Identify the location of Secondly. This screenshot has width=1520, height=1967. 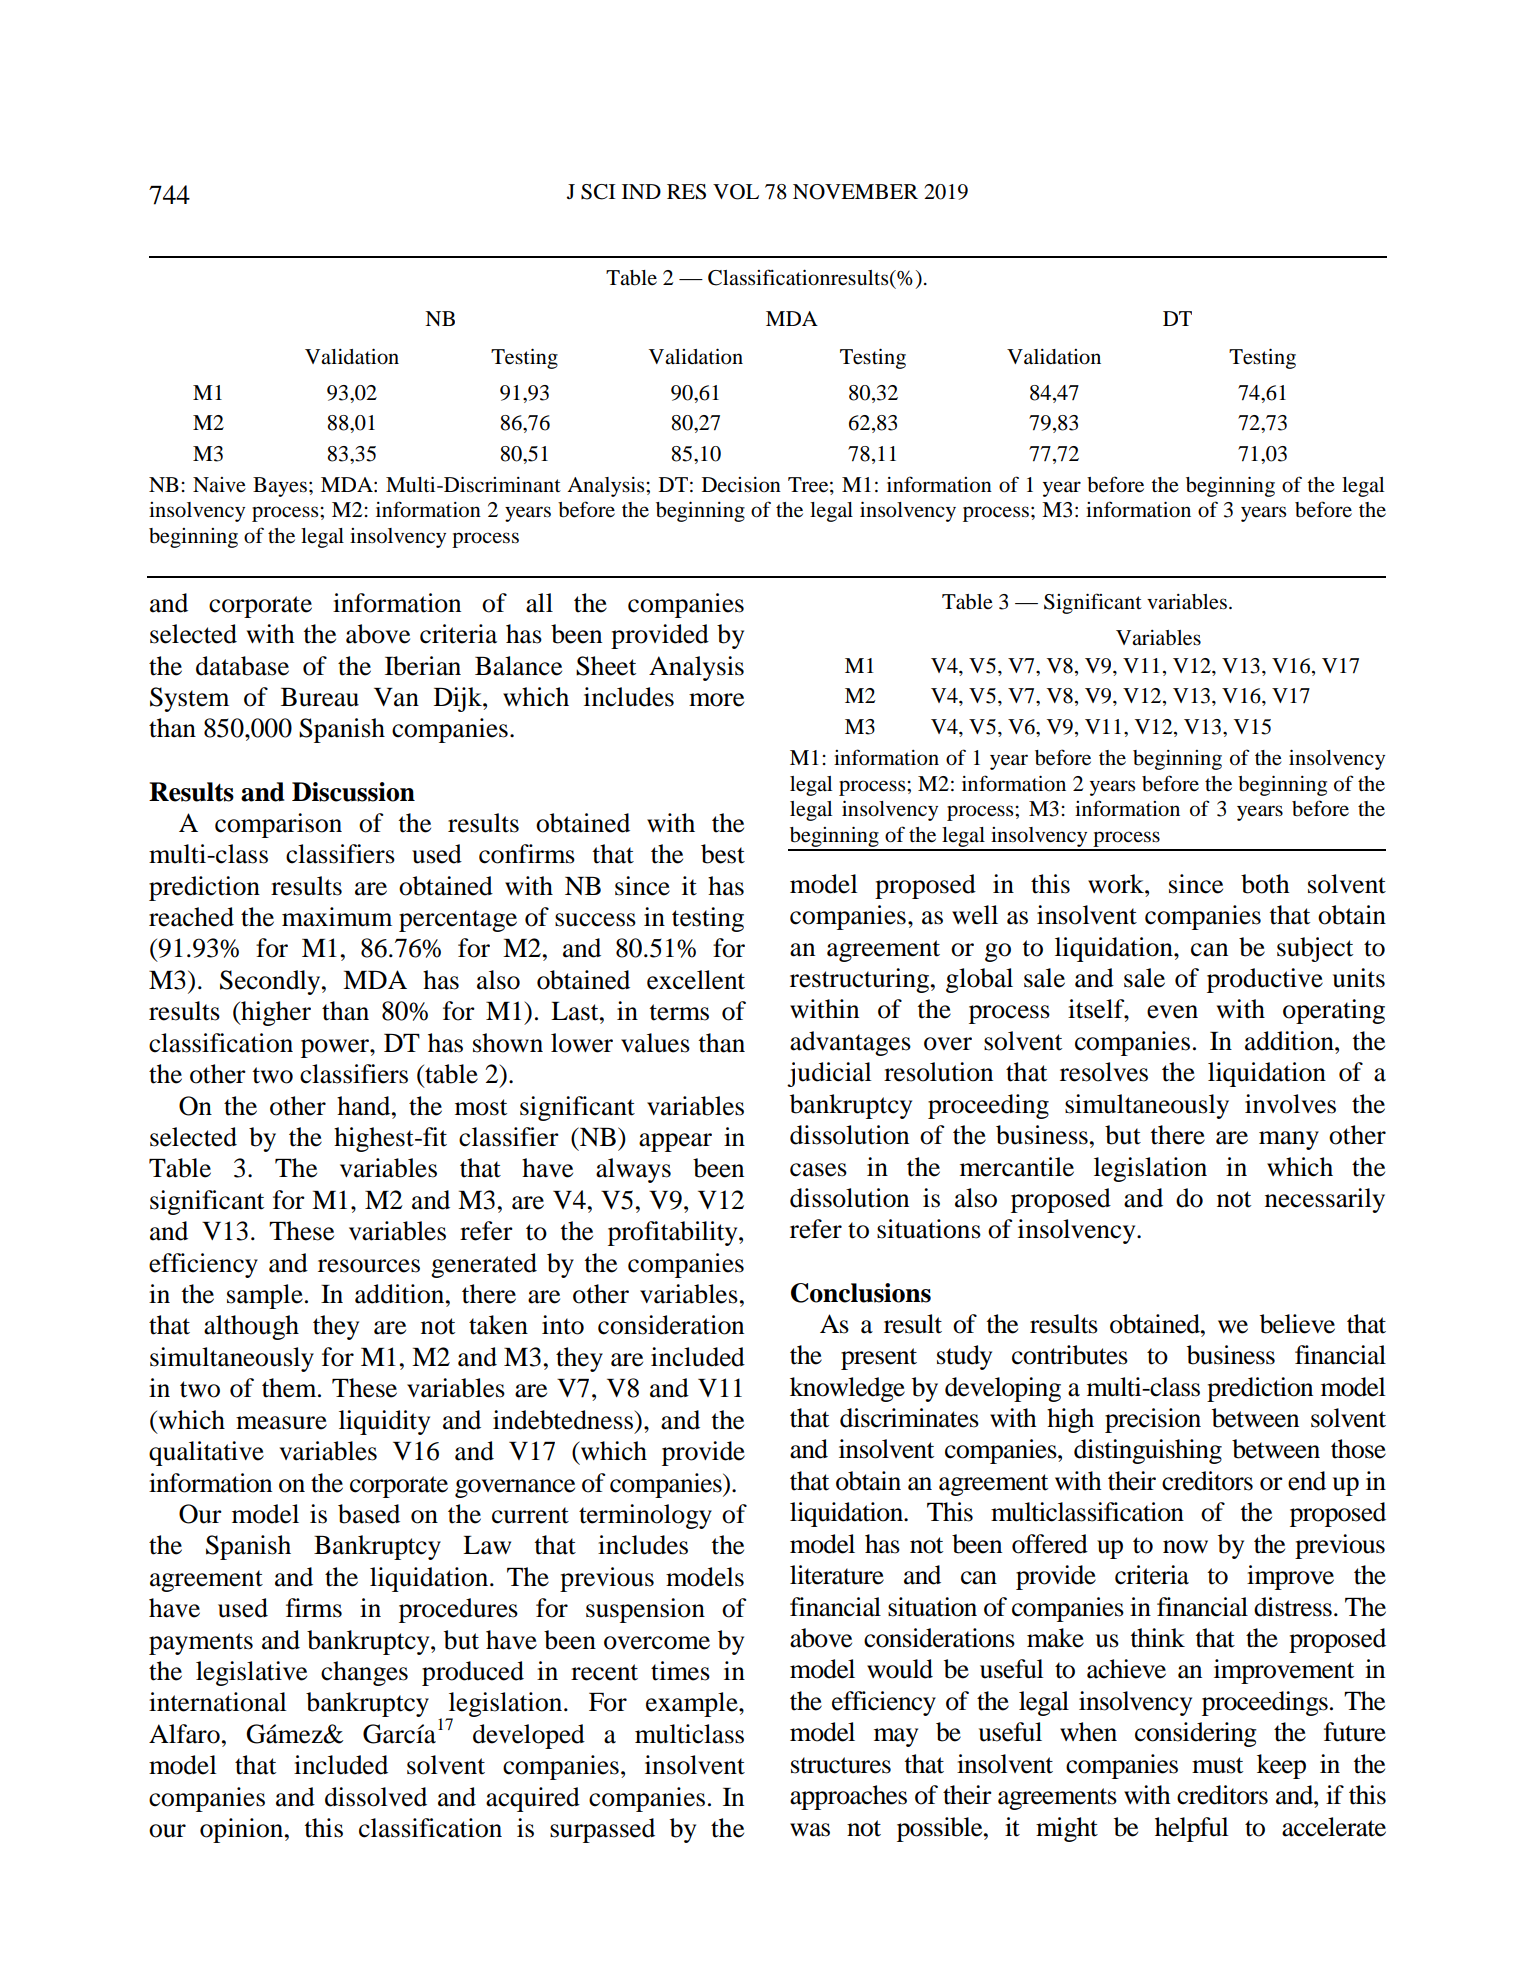
(271, 982).
